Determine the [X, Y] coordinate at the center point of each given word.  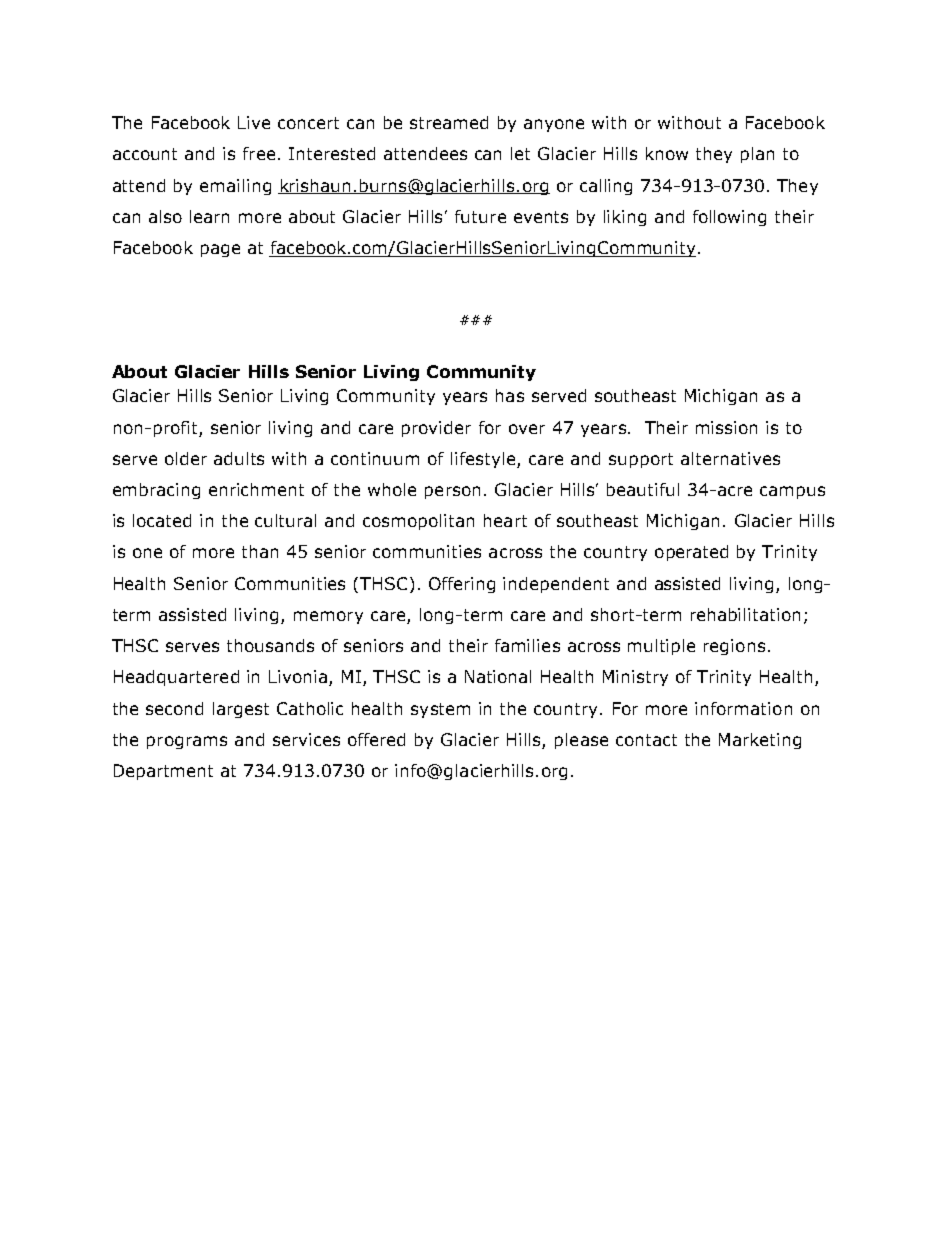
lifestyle [484, 460]
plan [757, 155]
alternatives [730, 458]
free [259, 153]
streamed [449, 122]
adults [239, 458]
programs [187, 742]
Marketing [760, 741]
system [440, 710]
